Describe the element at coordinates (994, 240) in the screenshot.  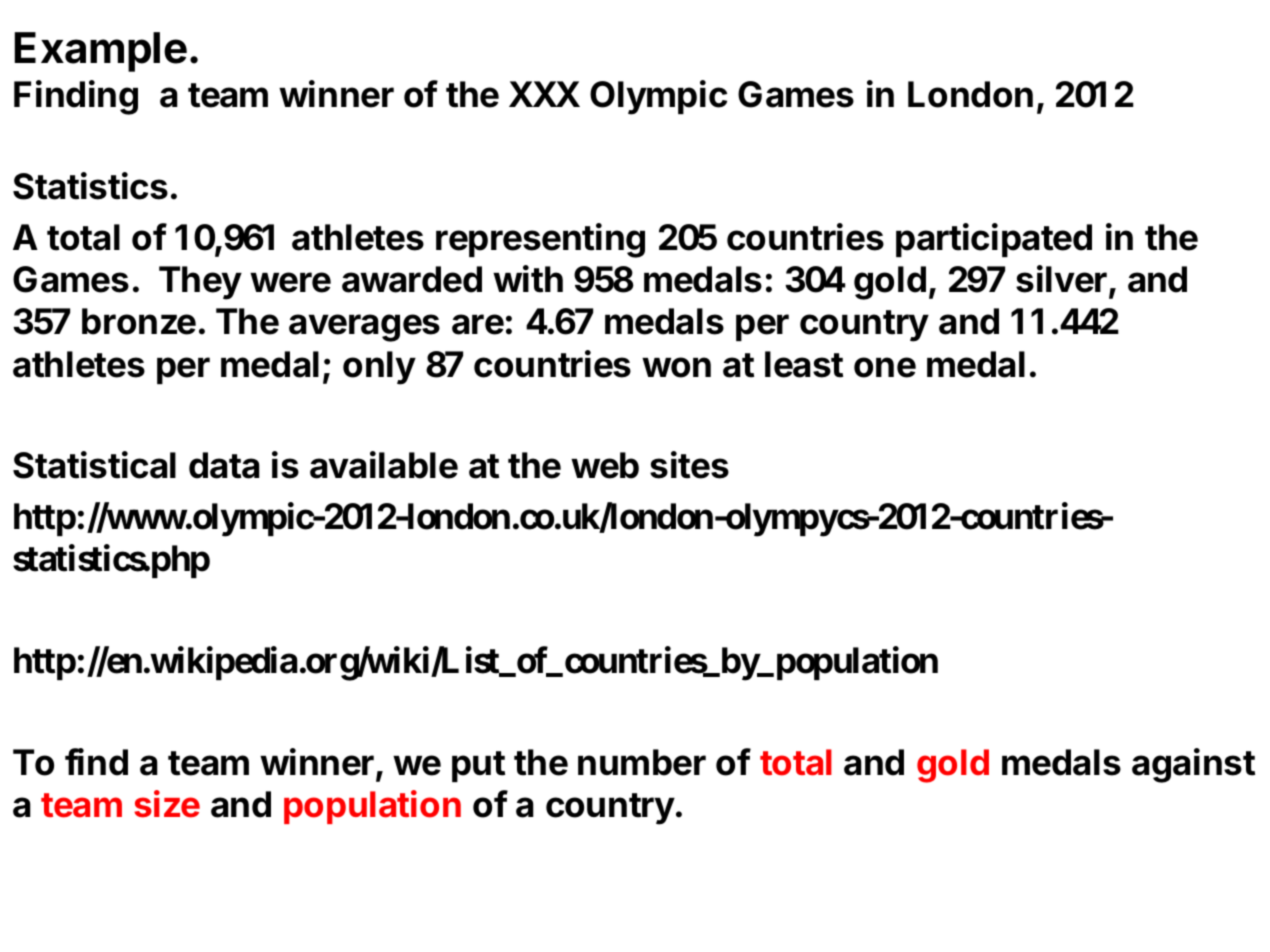
I see `participated` at that location.
